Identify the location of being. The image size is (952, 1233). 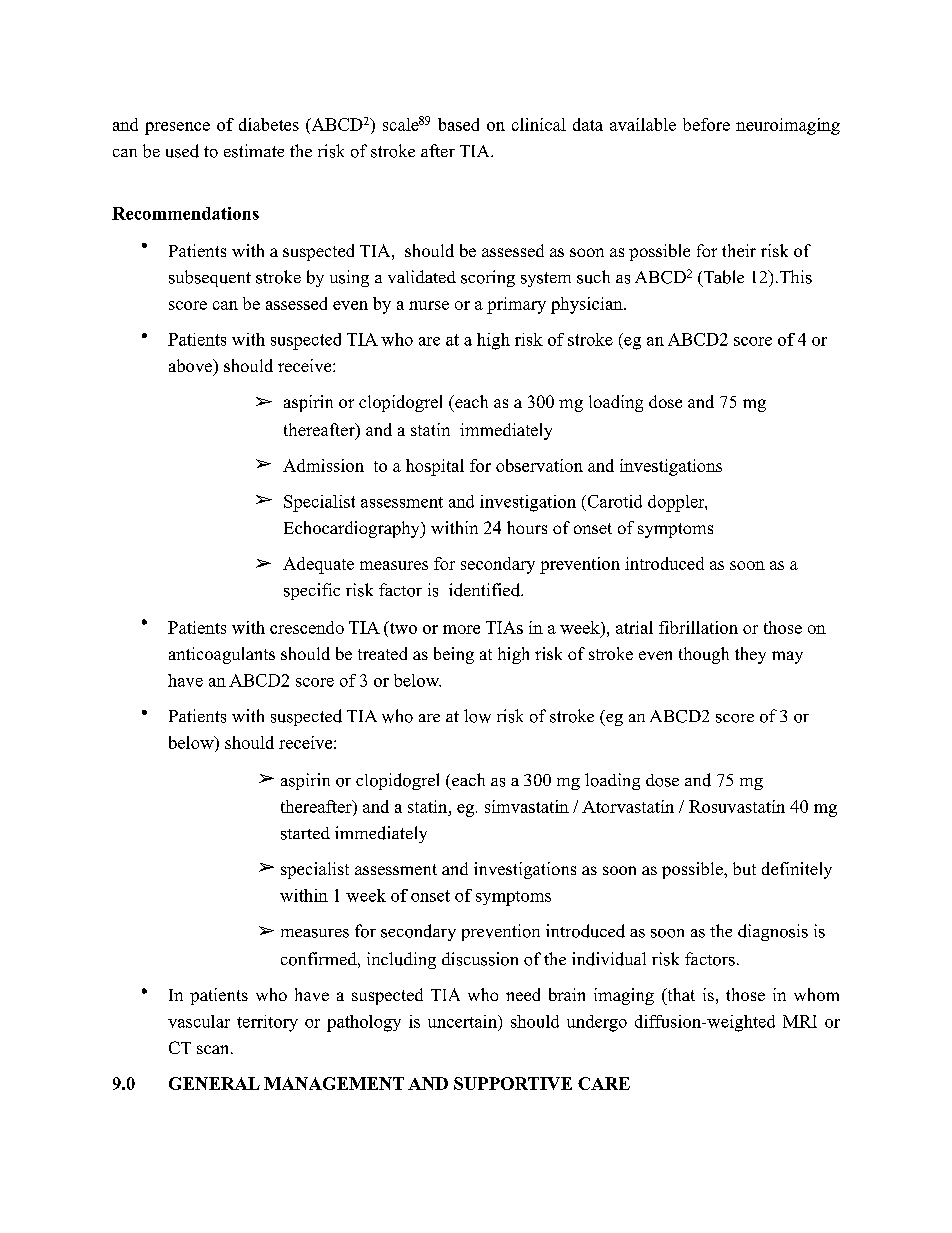
(454, 655).
